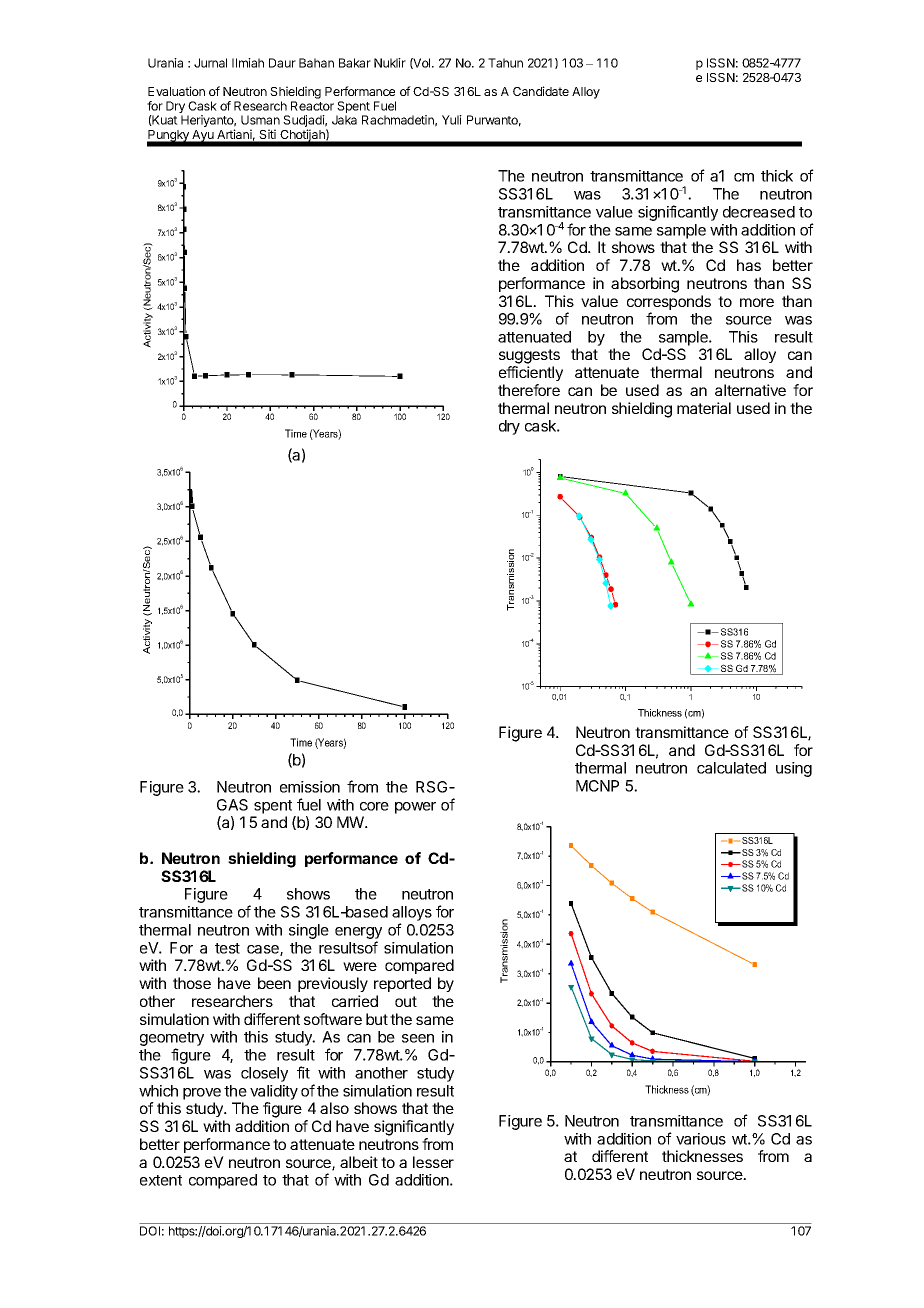 This image has width=924, height=1308. What do you see at coordinates (433, 1162) in the image?
I see `lesser` at bounding box center [433, 1162].
